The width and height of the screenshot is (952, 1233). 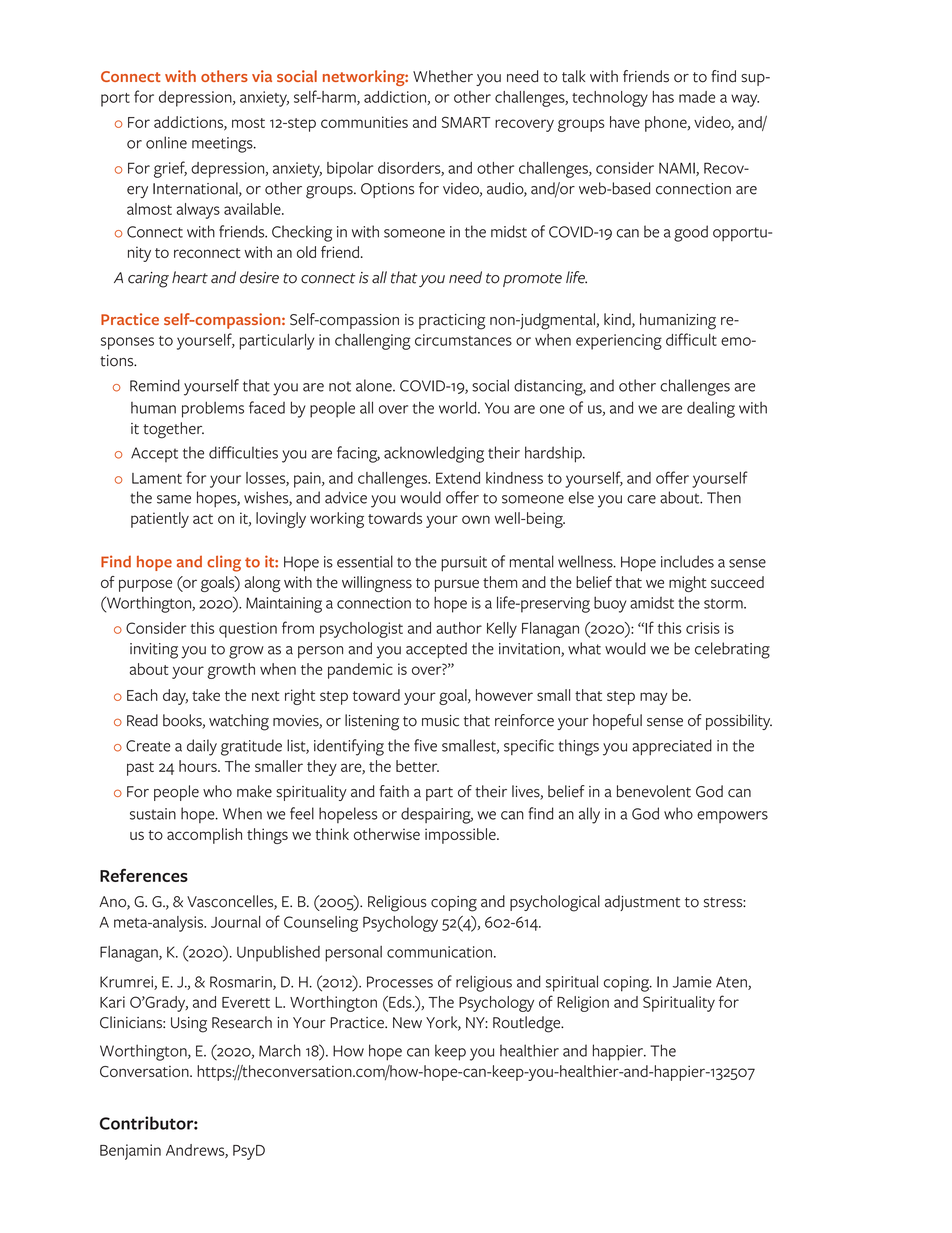 What do you see at coordinates (443, 76) in the screenshot?
I see `Whether` at bounding box center [443, 76].
